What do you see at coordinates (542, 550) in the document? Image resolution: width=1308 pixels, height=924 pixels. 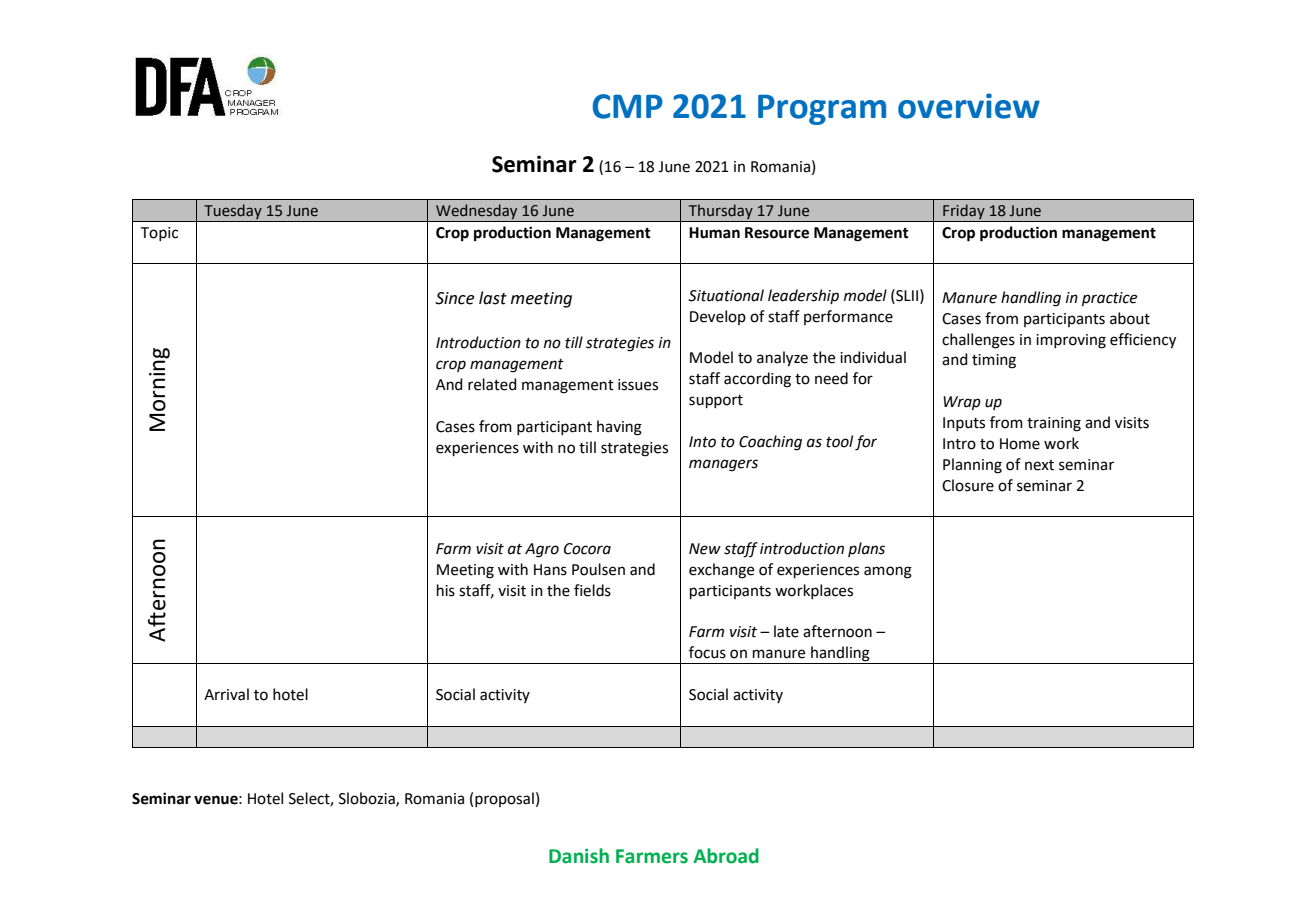 I see `Agro` at bounding box center [542, 550].
